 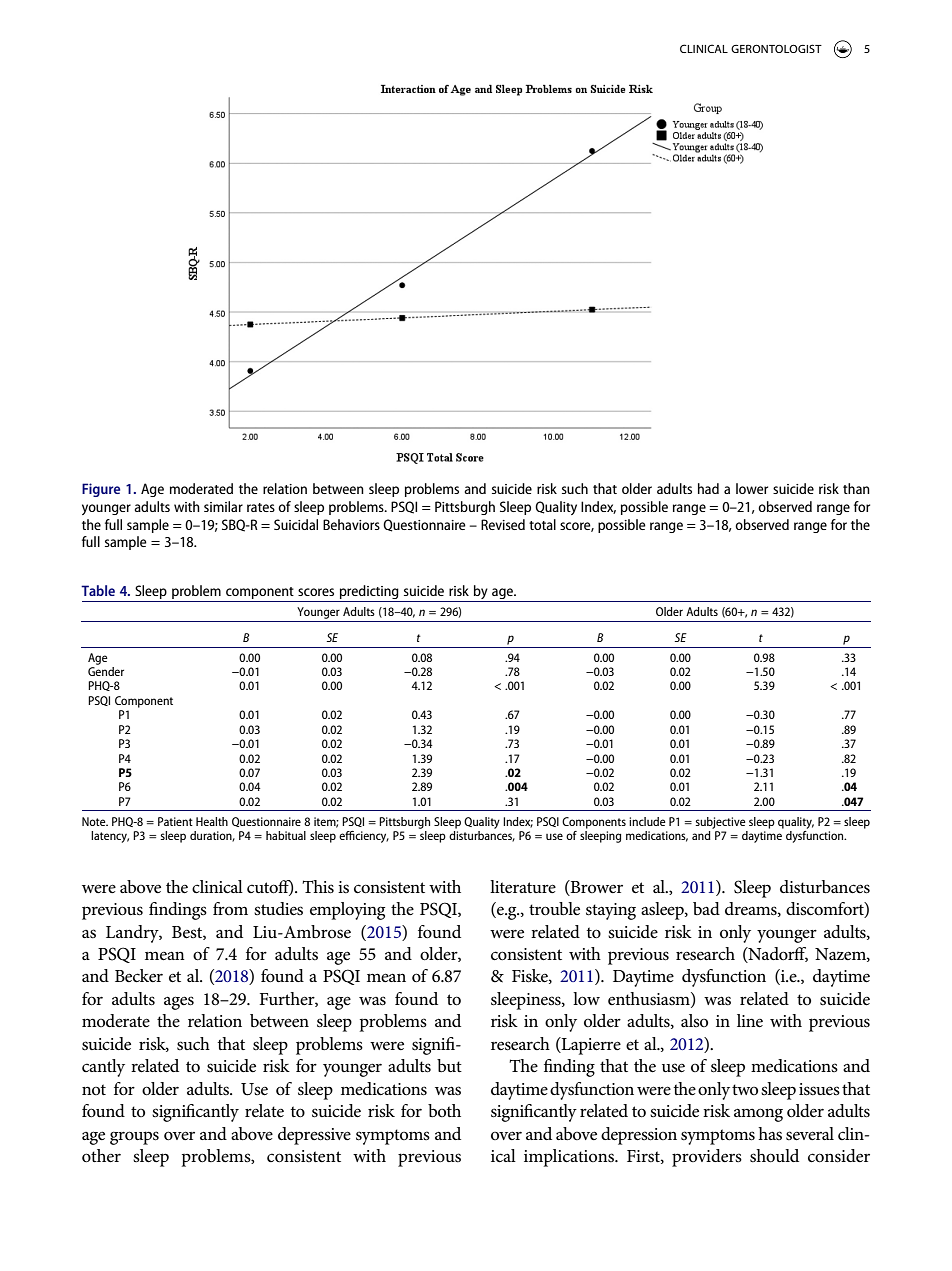 I want to click on Becker, so click(x=139, y=976).
